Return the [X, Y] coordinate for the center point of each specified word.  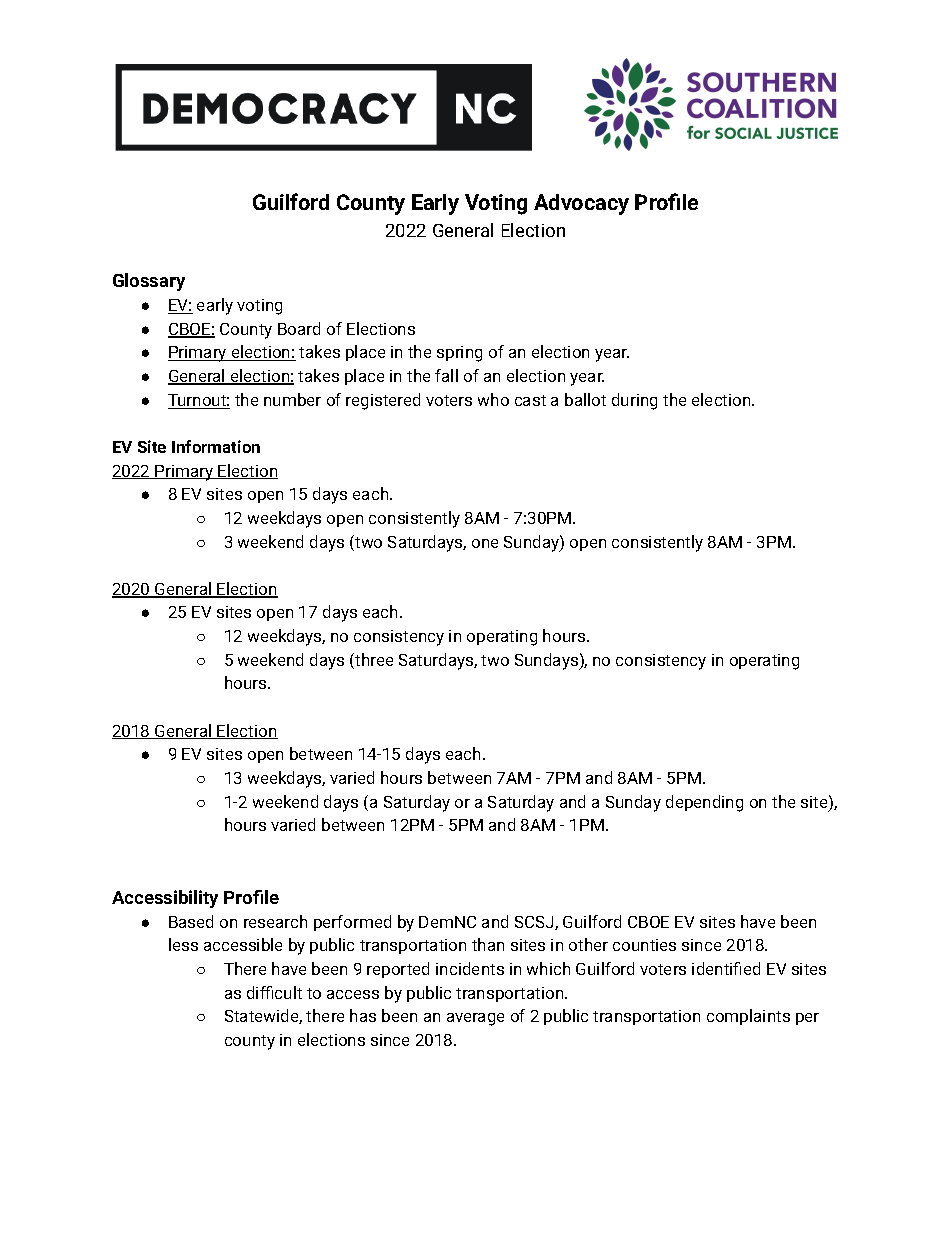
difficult [274, 992]
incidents [470, 968]
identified [726, 968]
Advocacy [581, 204]
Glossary [149, 282]
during [634, 401]
